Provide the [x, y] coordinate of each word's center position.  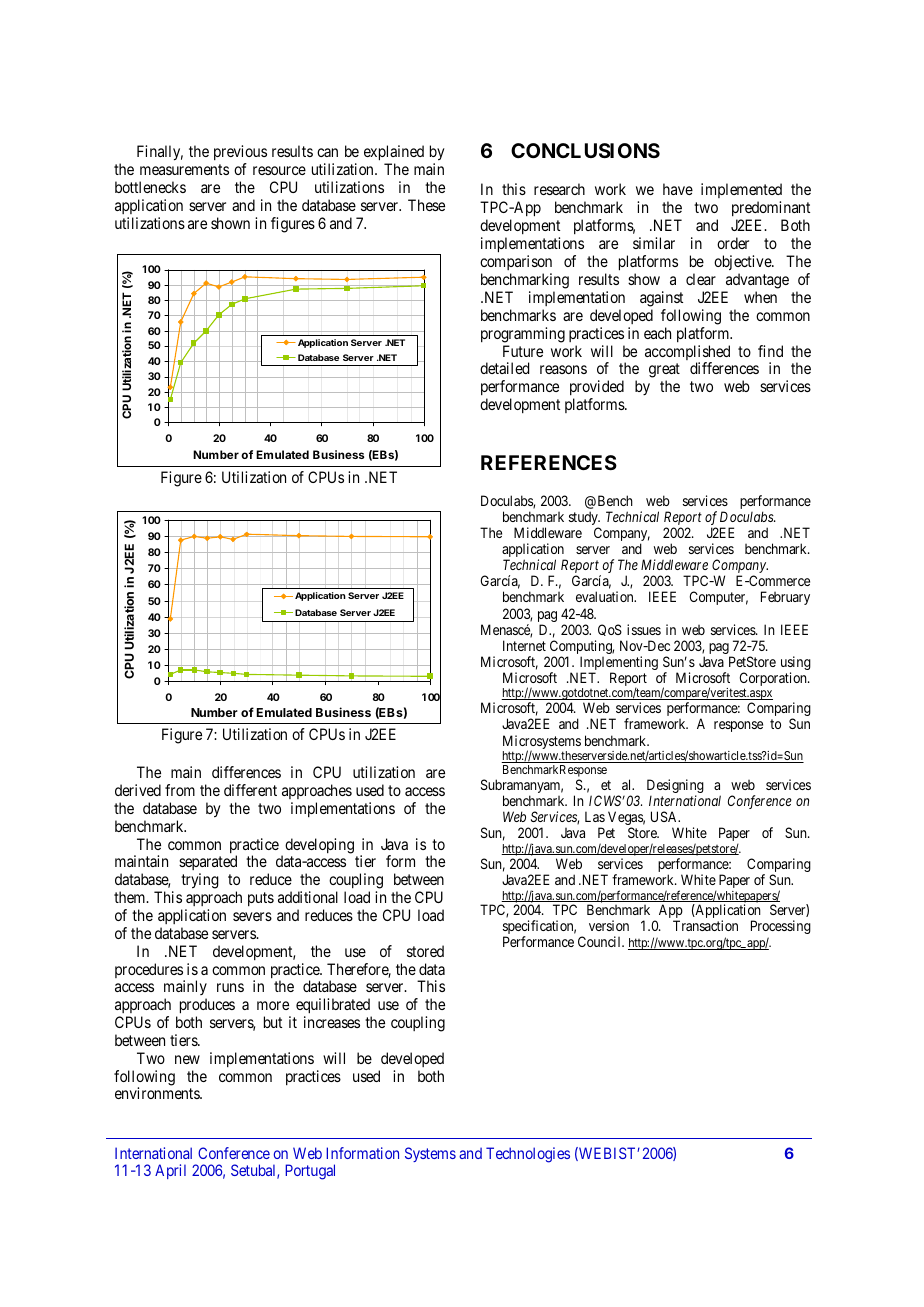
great [664, 370]
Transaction [705, 925]
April [170, 1171]
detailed [504, 368]
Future [523, 351]
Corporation [774, 680]
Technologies [528, 1155]
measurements [184, 169]
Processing [781, 927]
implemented [741, 192]
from [180, 790]
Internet [524, 645]
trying [200, 881]
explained [394, 154]
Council [601, 941]
